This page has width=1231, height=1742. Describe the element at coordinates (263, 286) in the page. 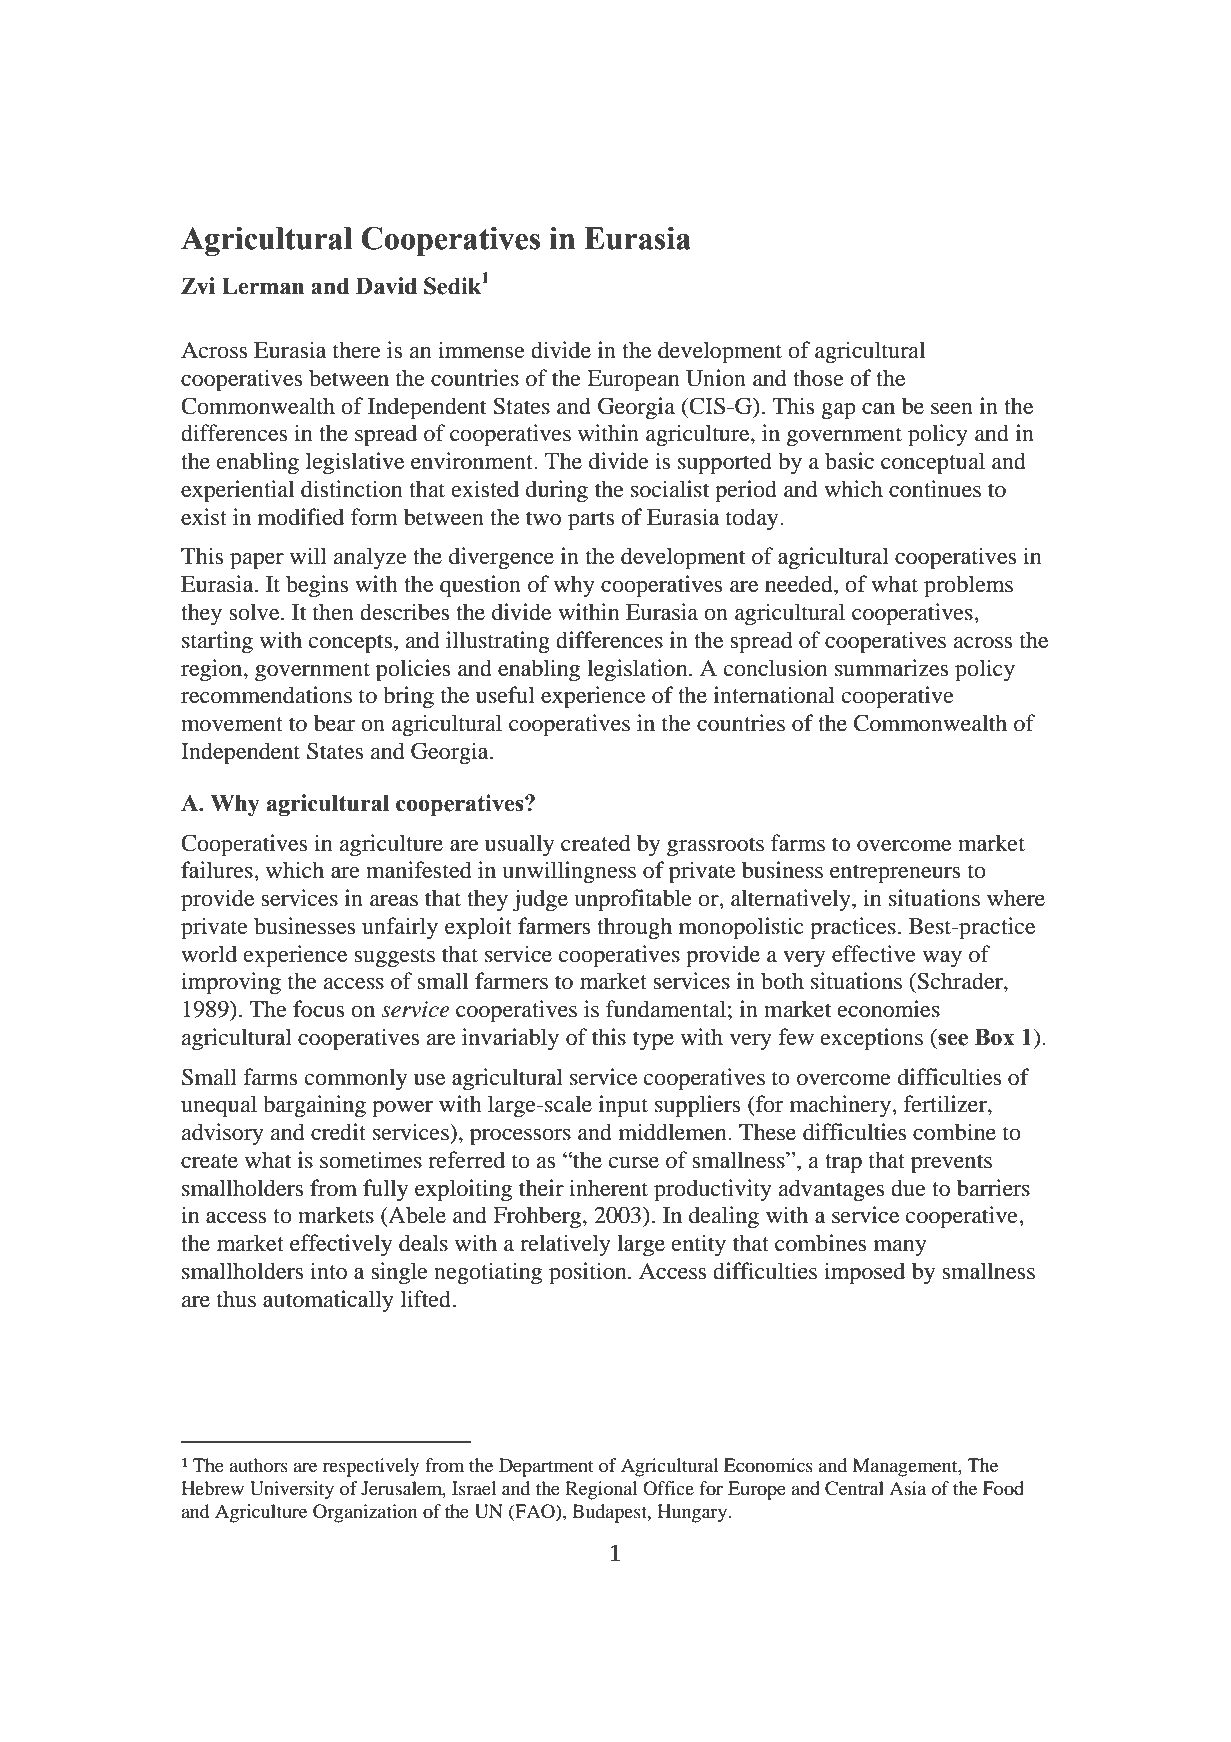

I see `Lerman` at that location.
